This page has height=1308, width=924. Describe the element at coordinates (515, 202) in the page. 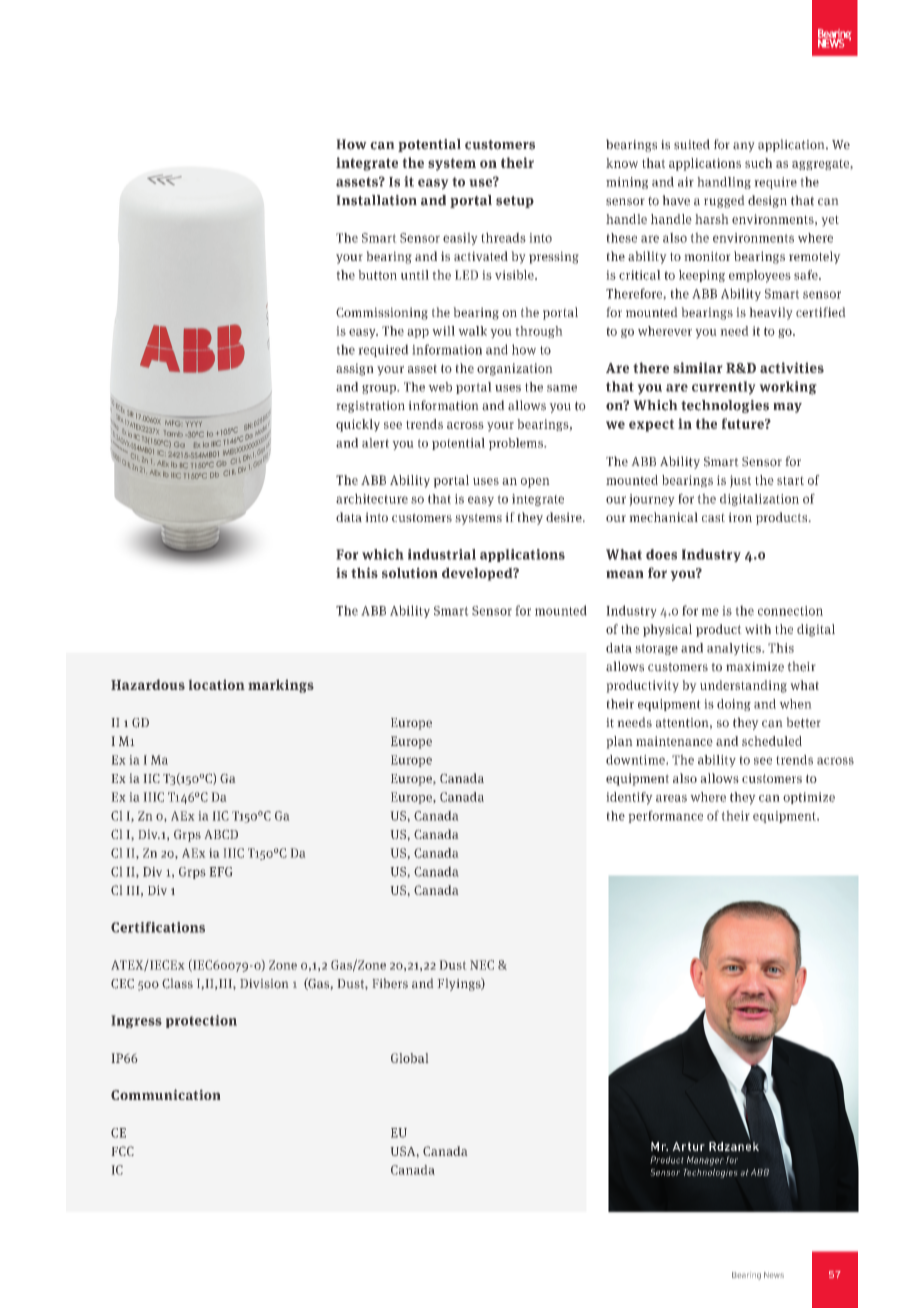

I see `setup` at that location.
